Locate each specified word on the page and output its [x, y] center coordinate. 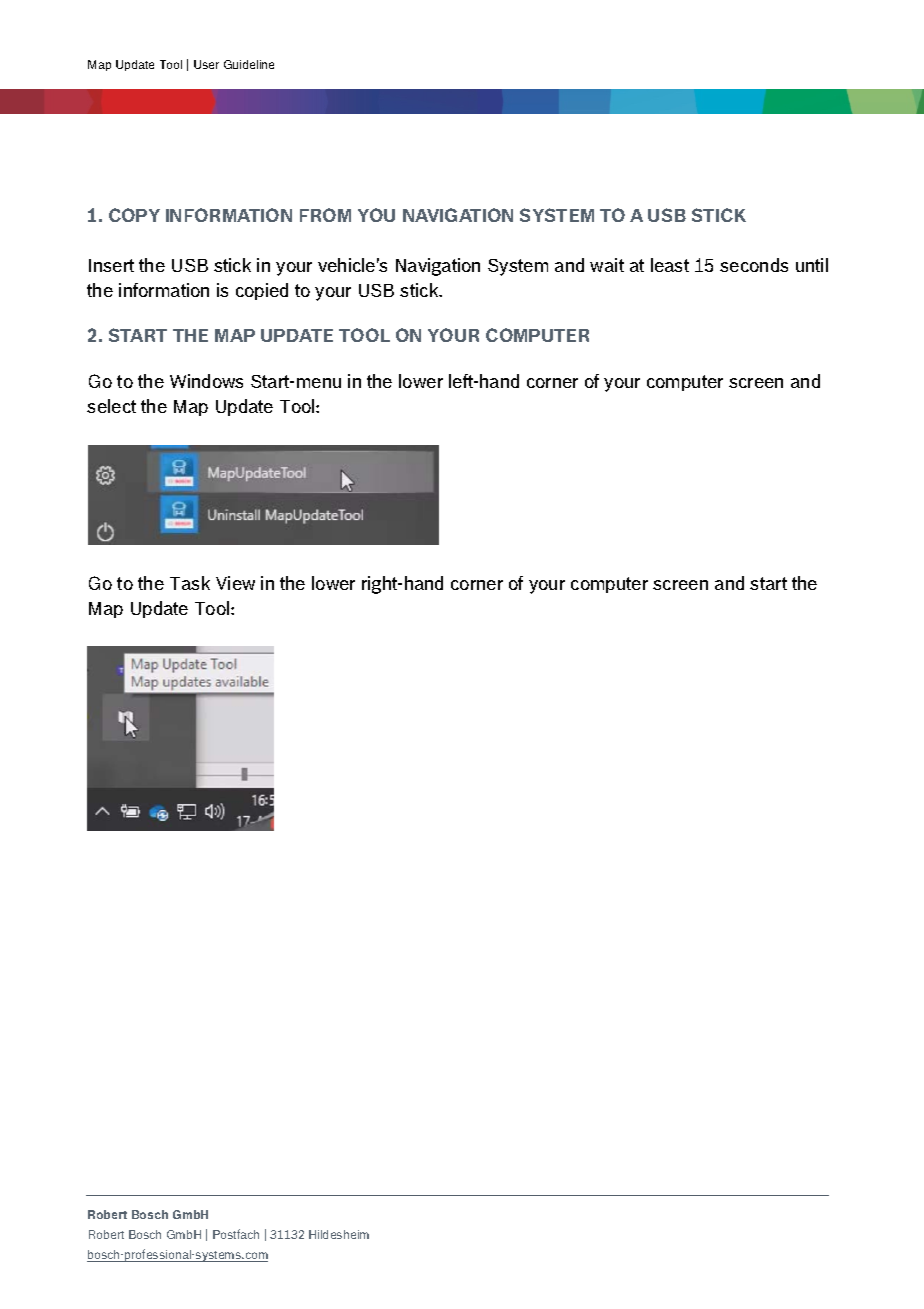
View [235, 583]
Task [190, 583]
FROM [325, 215]
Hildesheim [339, 1234]
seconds [754, 265]
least [670, 265]
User [206, 64]
